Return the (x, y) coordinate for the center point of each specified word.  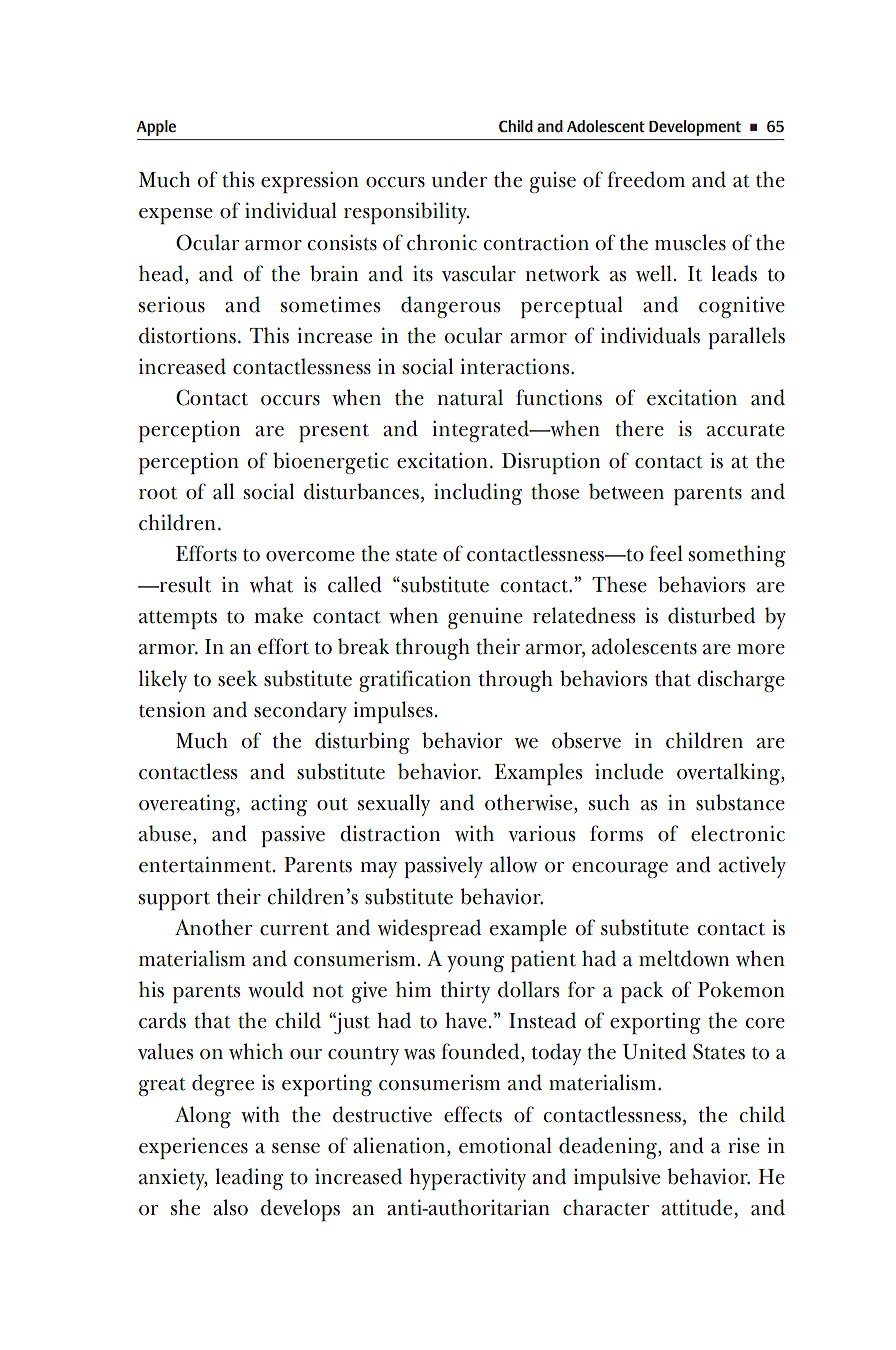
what (271, 584)
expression (310, 182)
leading (249, 1179)
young (475, 964)
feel (666, 553)
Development (695, 128)
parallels (746, 338)
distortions (187, 335)
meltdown (684, 958)
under (459, 179)
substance (740, 802)
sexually (394, 805)
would (276, 989)
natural (470, 397)
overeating (188, 805)
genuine (485, 618)
